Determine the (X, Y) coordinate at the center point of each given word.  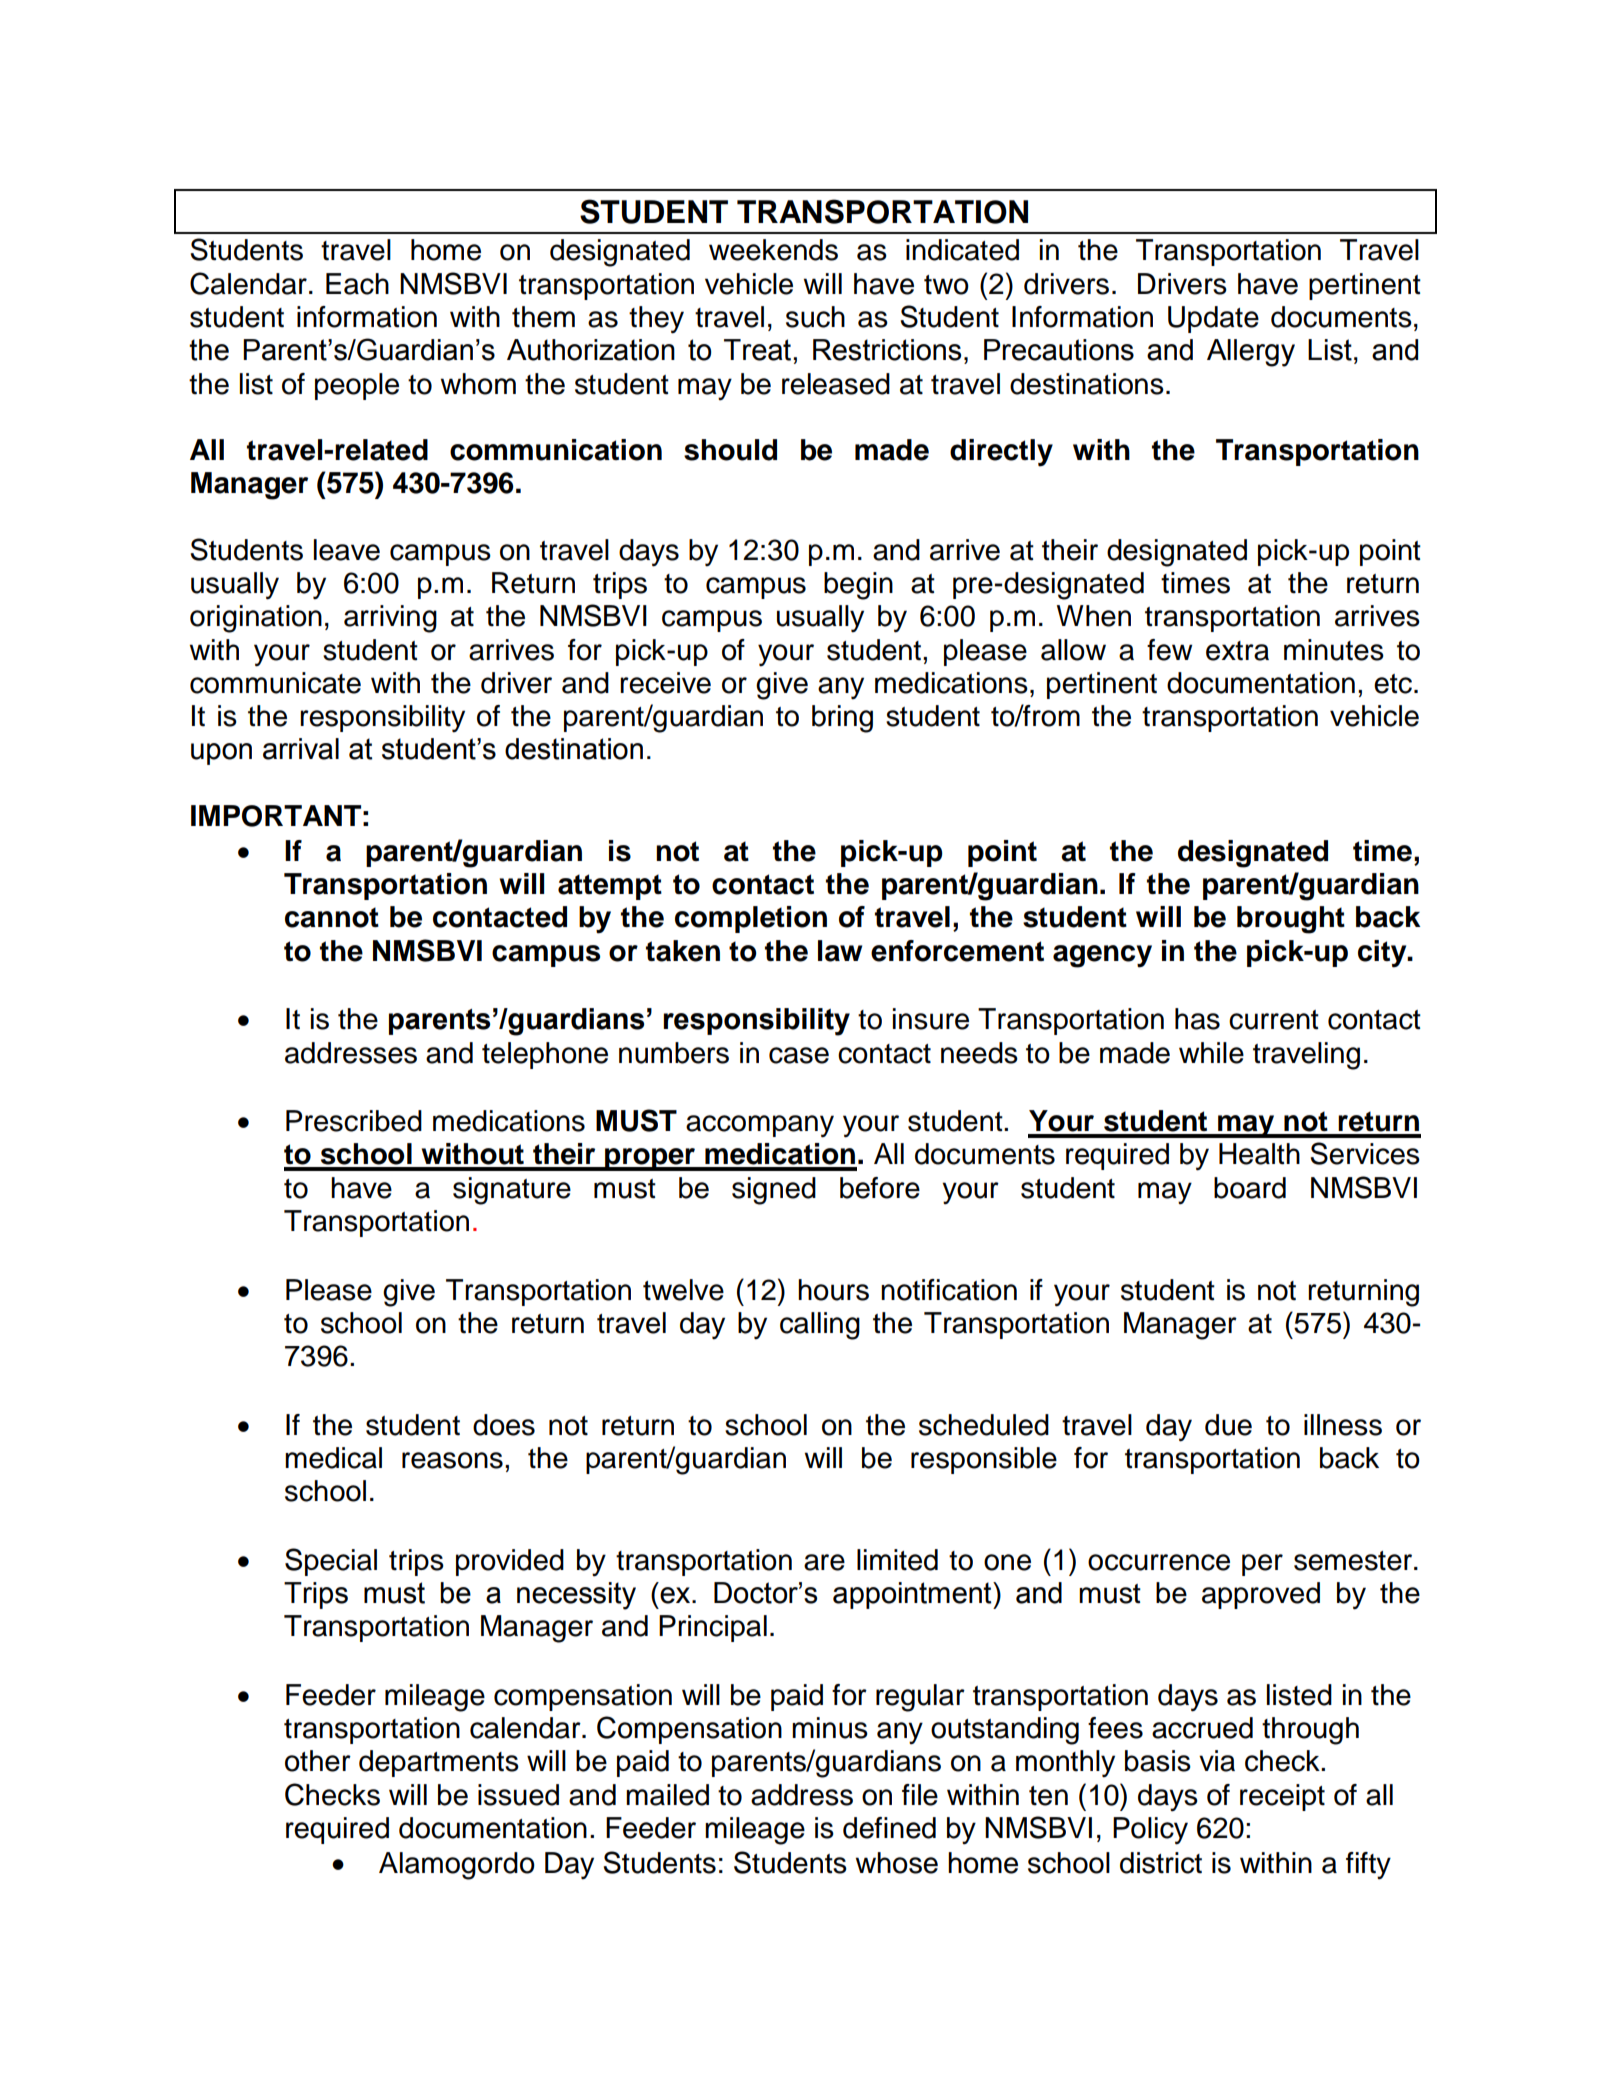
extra (1237, 651)
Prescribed (354, 1121)
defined (889, 1828)
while (1211, 1053)
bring (842, 719)
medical (333, 1458)
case (799, 1055)
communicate (275, 683)
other (318, 1761)
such (815, 317)
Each (357, 284)
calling (820, 1326)
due (1228, 1425)
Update (1213, 319)
